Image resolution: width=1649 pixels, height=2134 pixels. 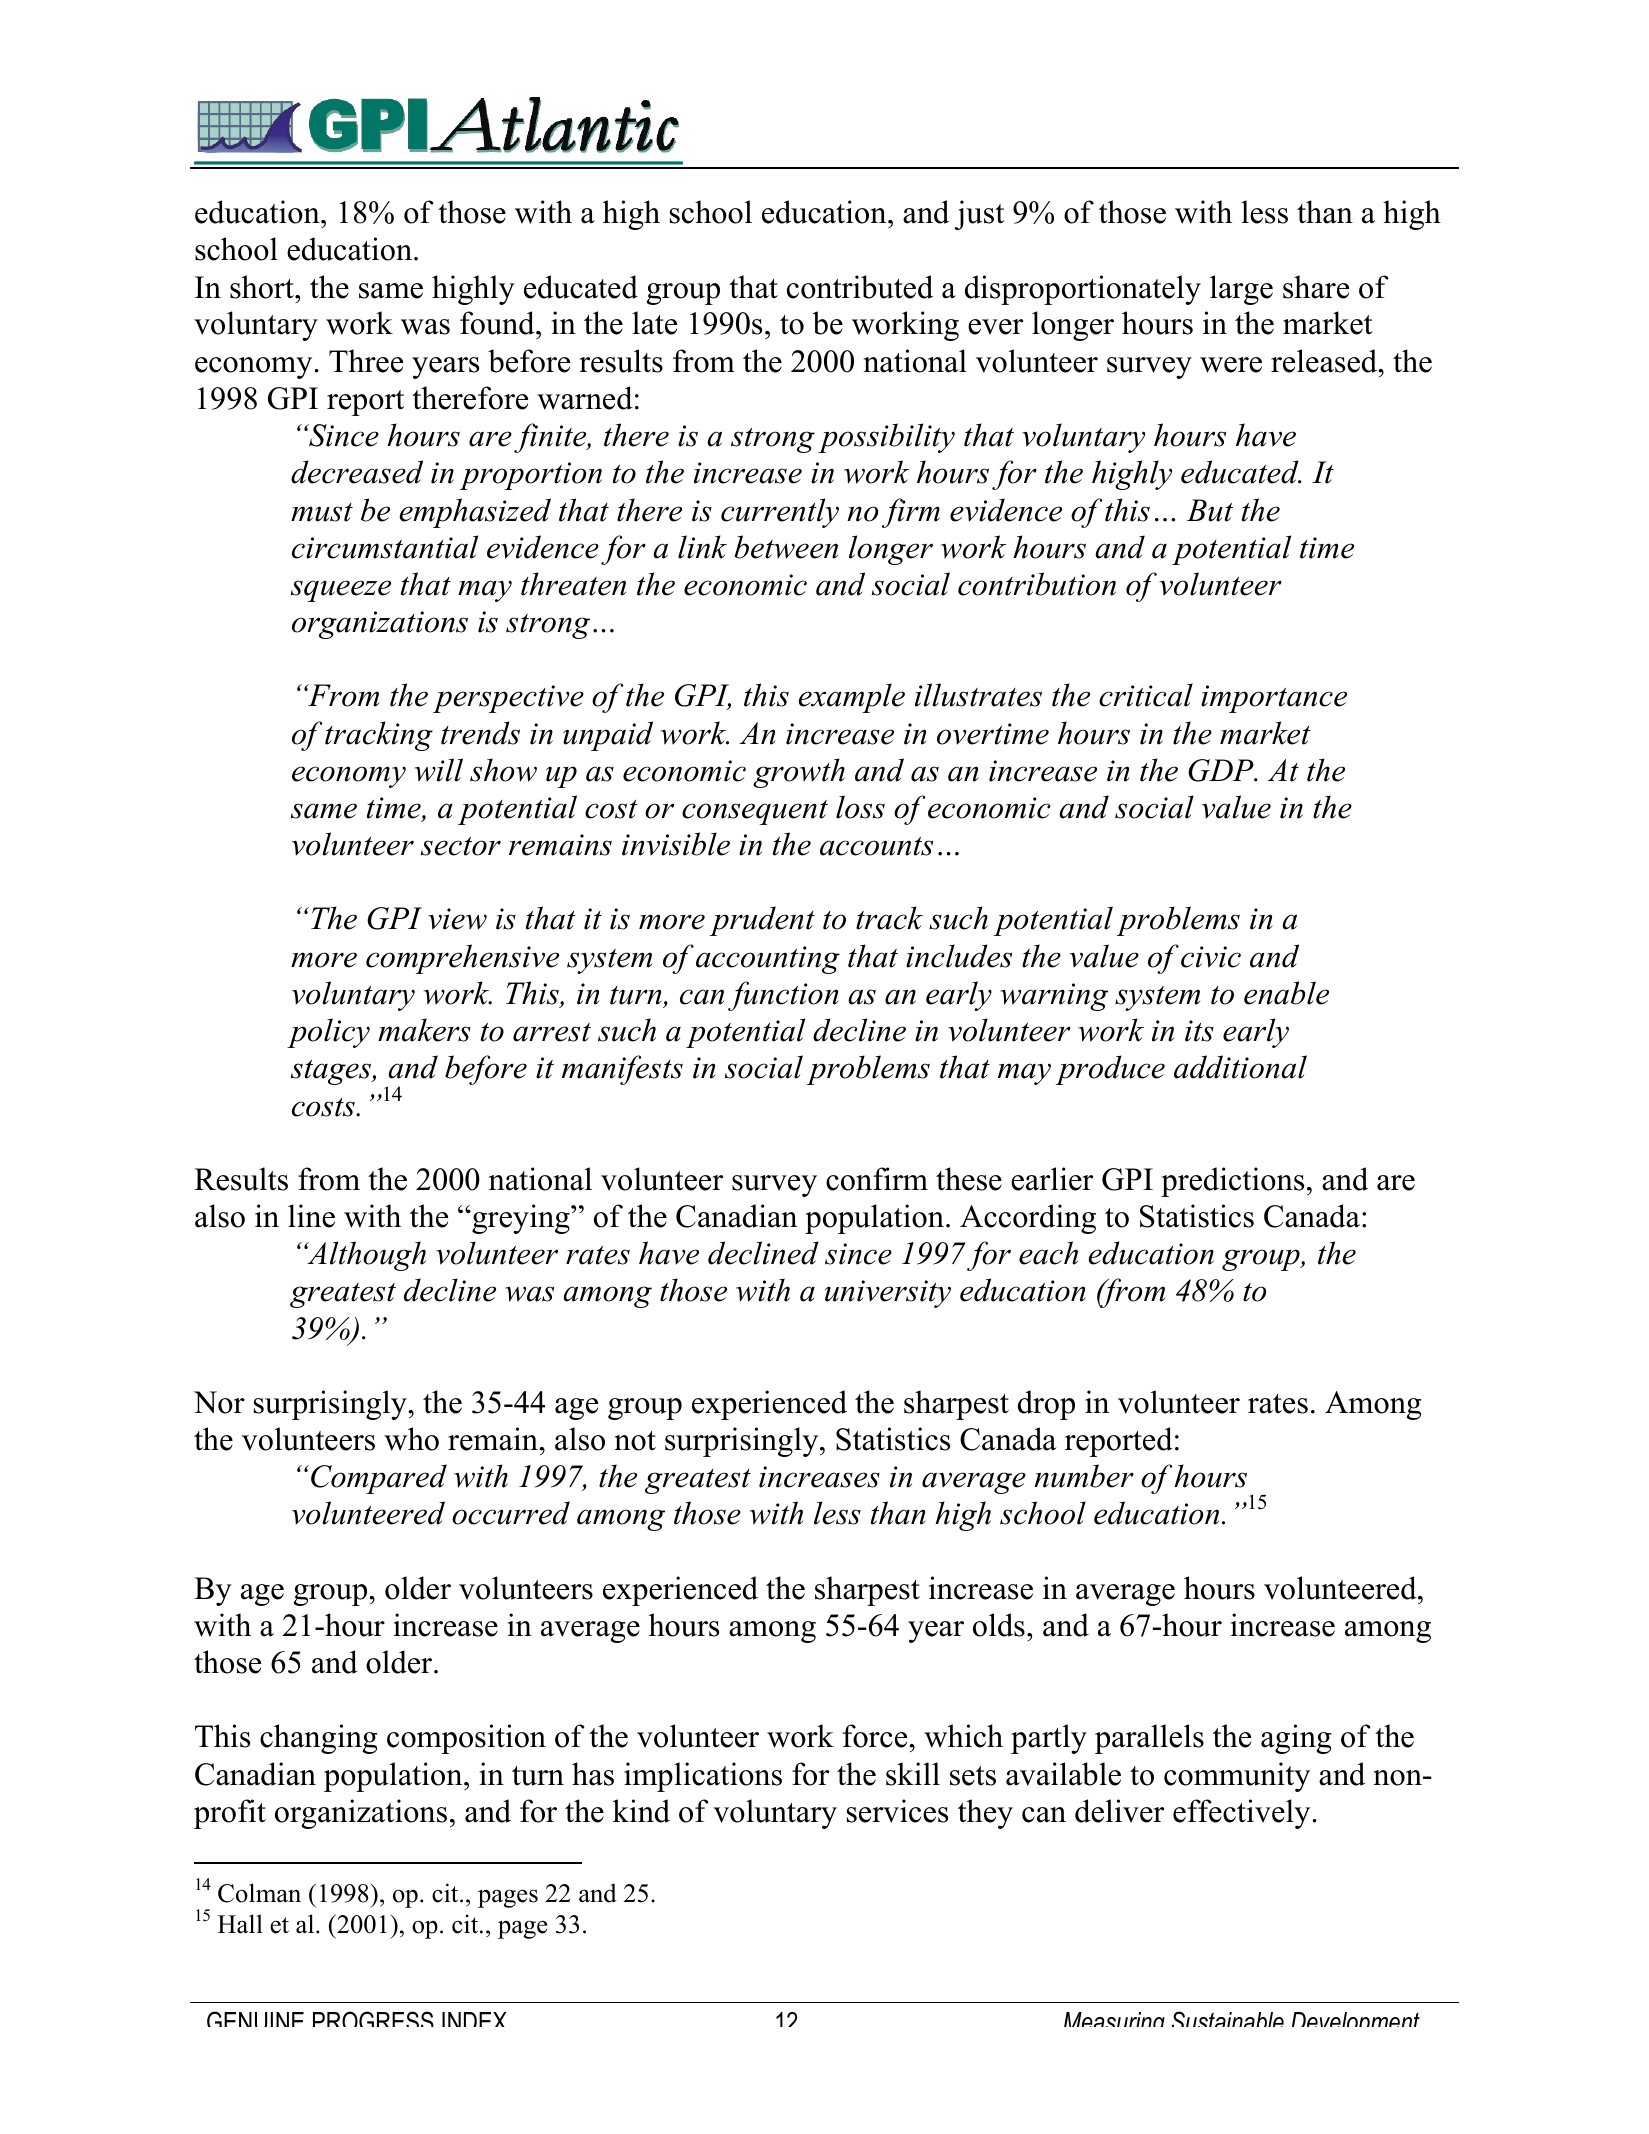 What do you see at coordinates (860, 287) in the page?
I see `contributed` at bounding box center [860, 287].
